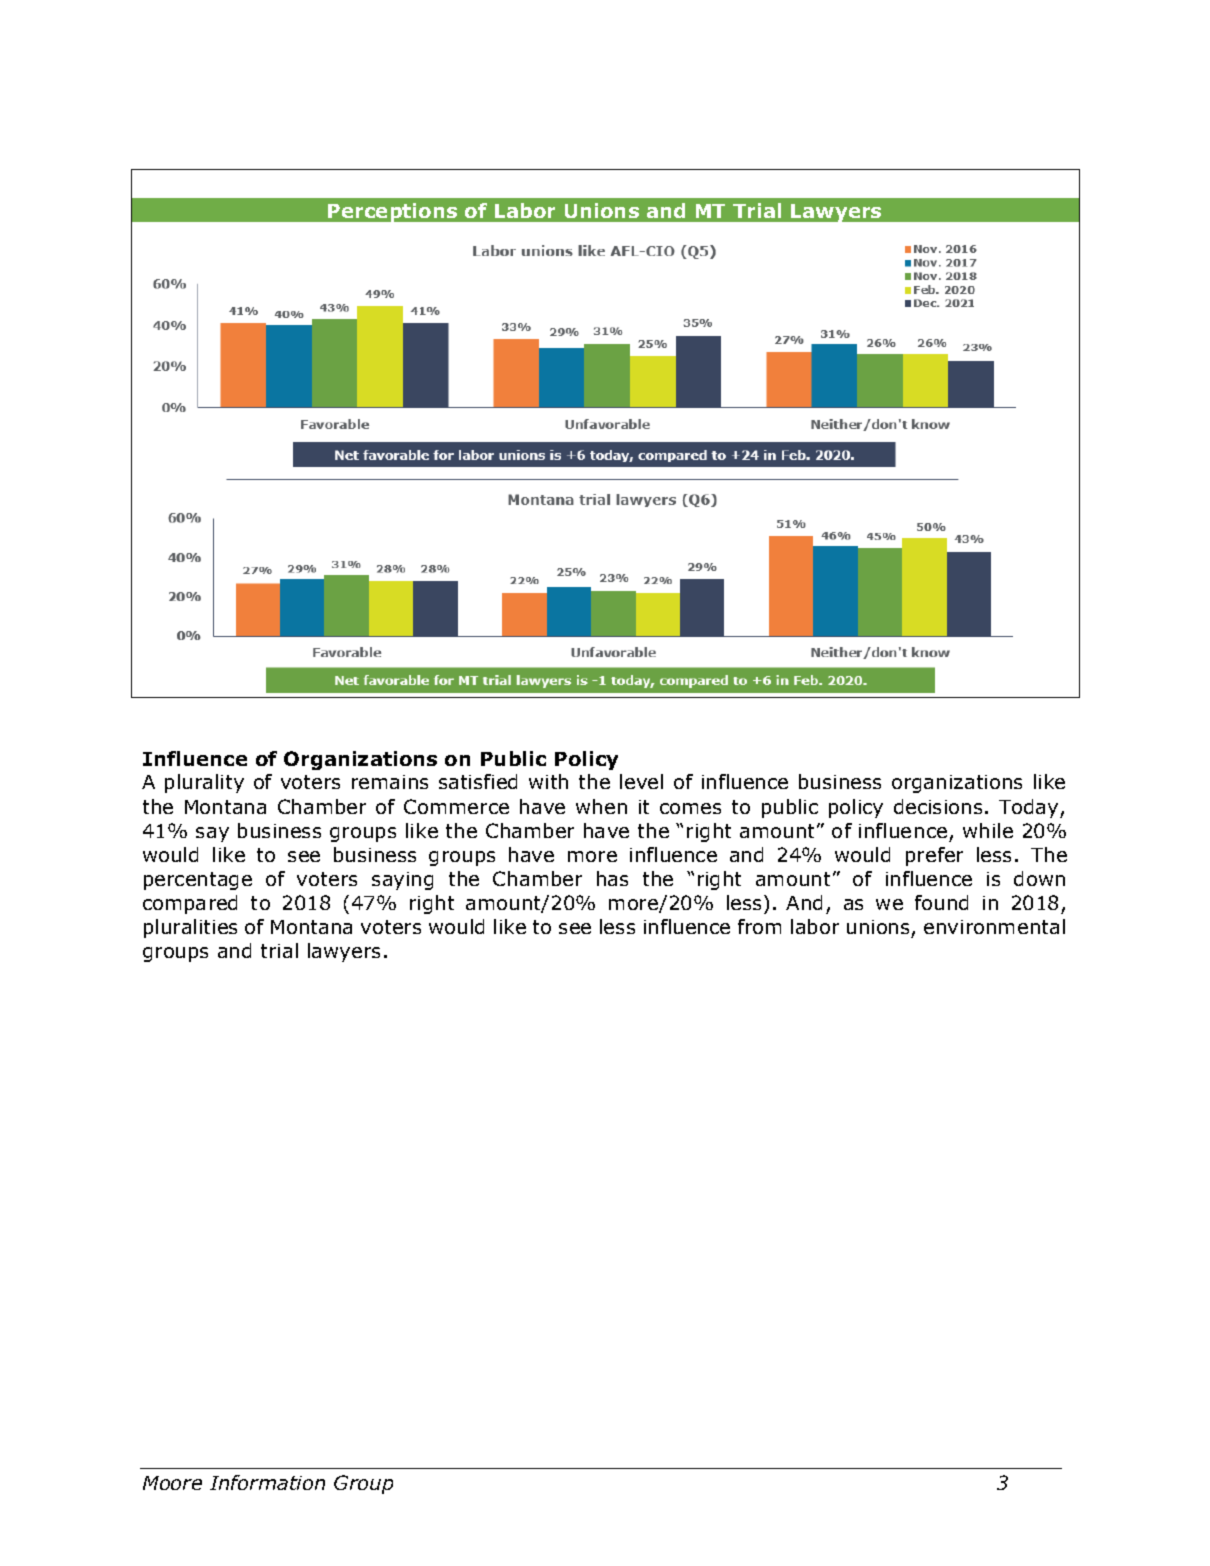 The width and height of the screenshot is (1210, 1566). What do you see at coordinates (172, 1483) in the screenshot?
I see `Moore` at bounding box center [172, 1483].
